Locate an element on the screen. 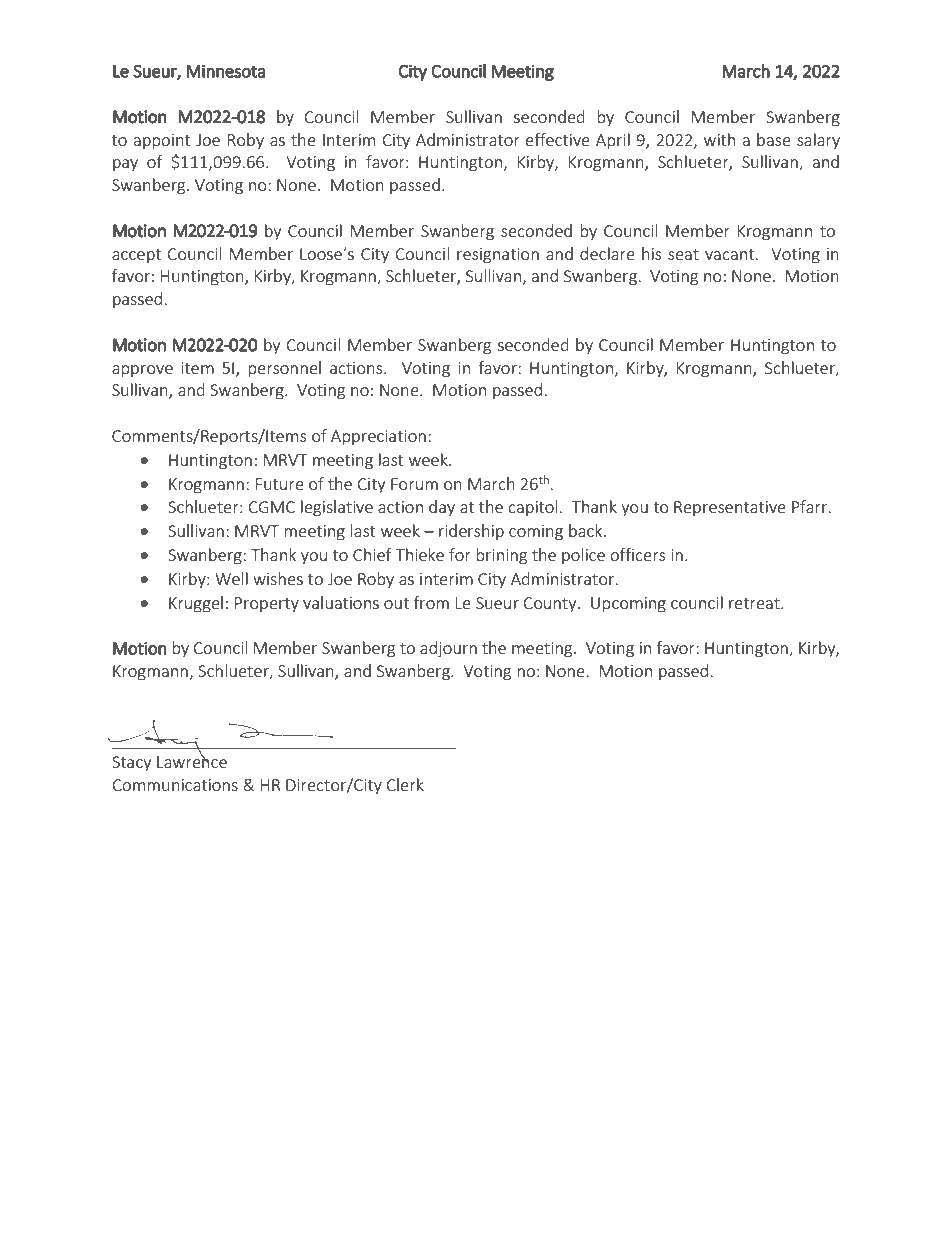 The width and height of the screenshot is (952, 1233). Lawrence is located at coordinates (192, 761).
